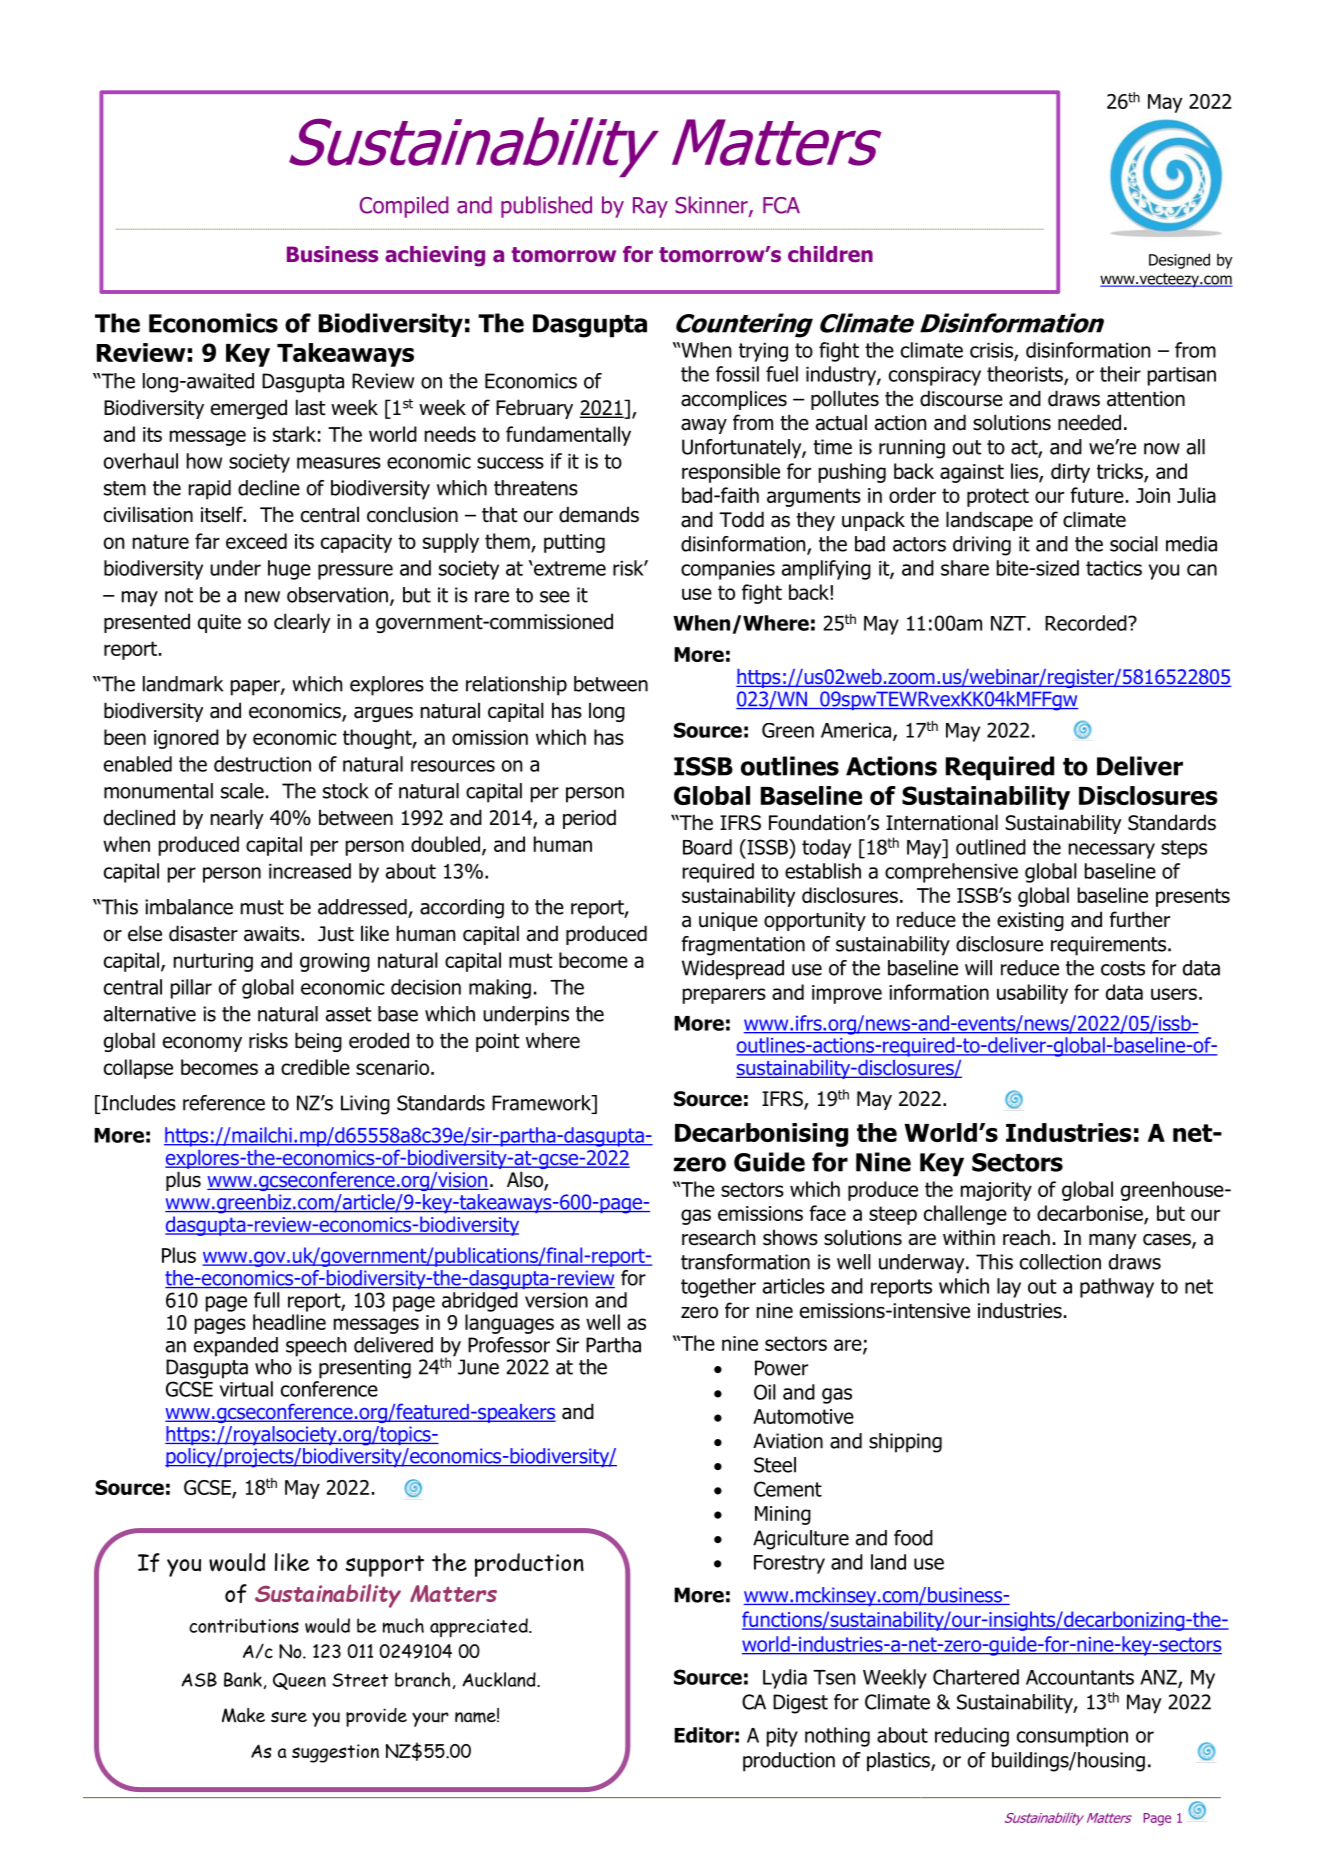 The image size is (1327, 1876). Describe the element at coordinates (765, 1392) in the screenshot. I see `Oil` at that location.
